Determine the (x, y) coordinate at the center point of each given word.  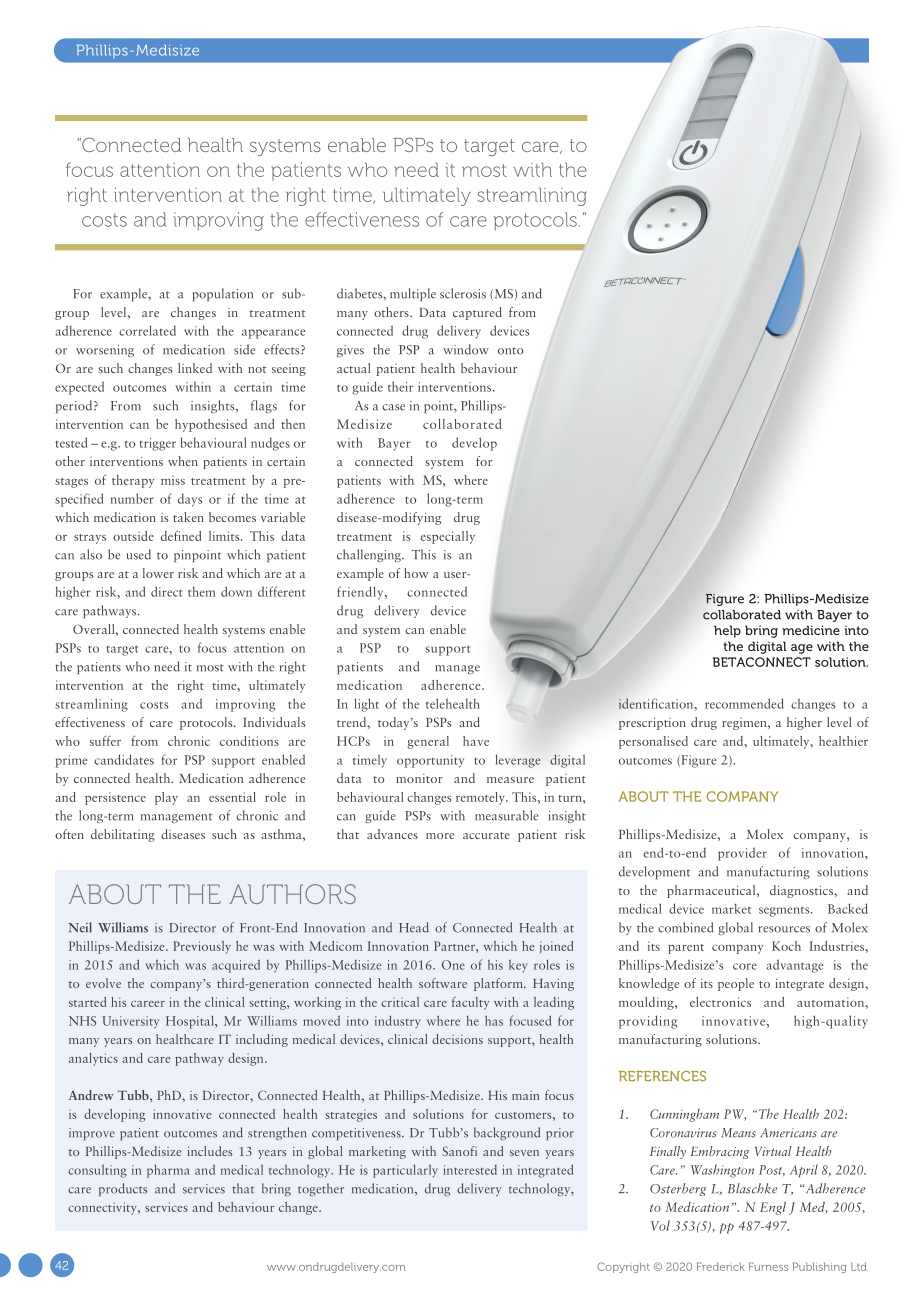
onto (510, 351)
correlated (147, 330)
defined (181, 535)
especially (448, 537)
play (166, 798)
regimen (745, 724)
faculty (470, 1003)
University (130, 1022)
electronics (720, 1002)
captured (477, 313)
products (123, 1189)
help (727, 631)
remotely (481, 798)
